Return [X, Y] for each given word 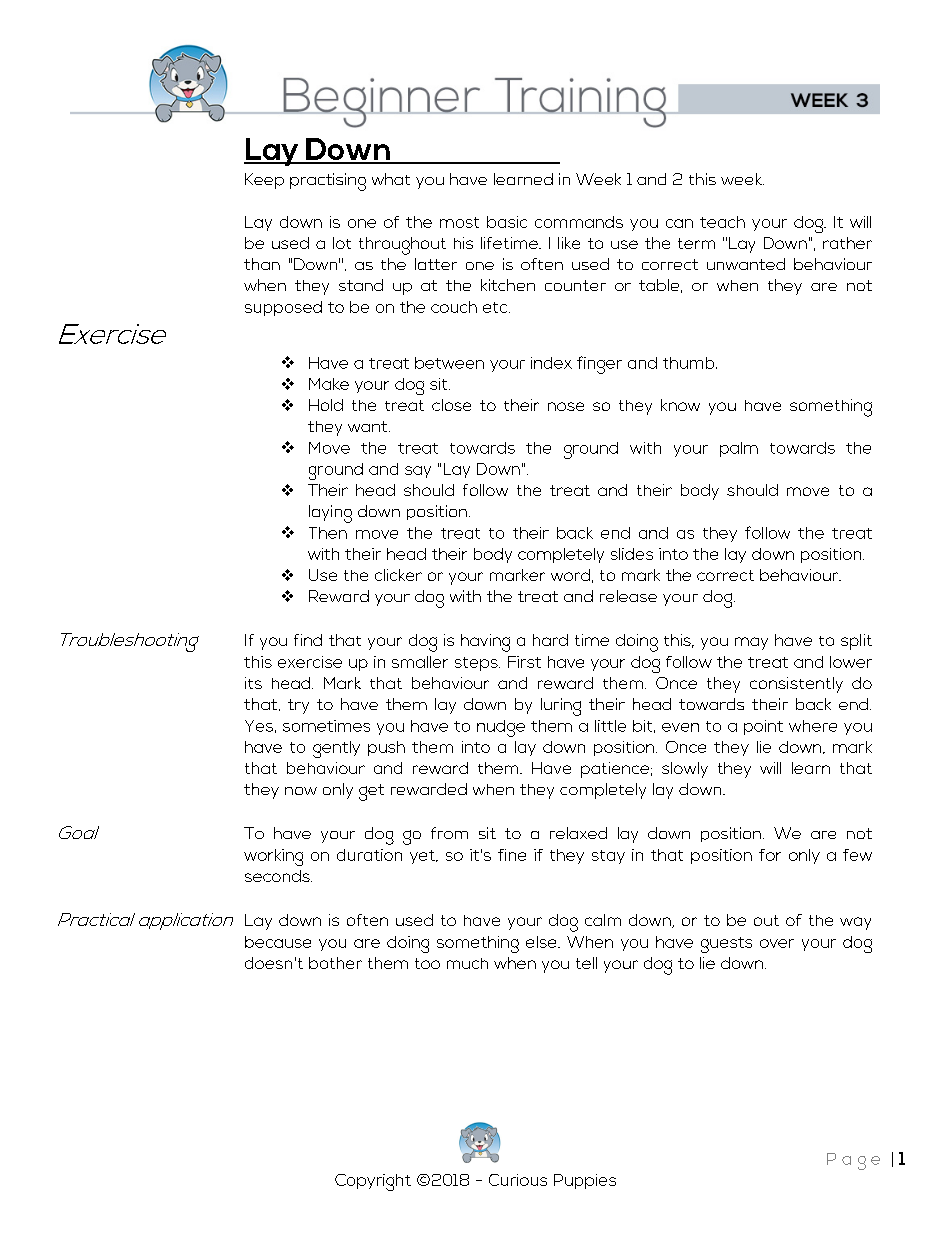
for [770, 855]
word [570, 575]
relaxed [578, 833]
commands [579, 222]
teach [722, 222]
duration [369, 855]
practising [328, 182]
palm [739, 449]
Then [328, 533]
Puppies [585, 1181]
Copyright [373, 1182]
